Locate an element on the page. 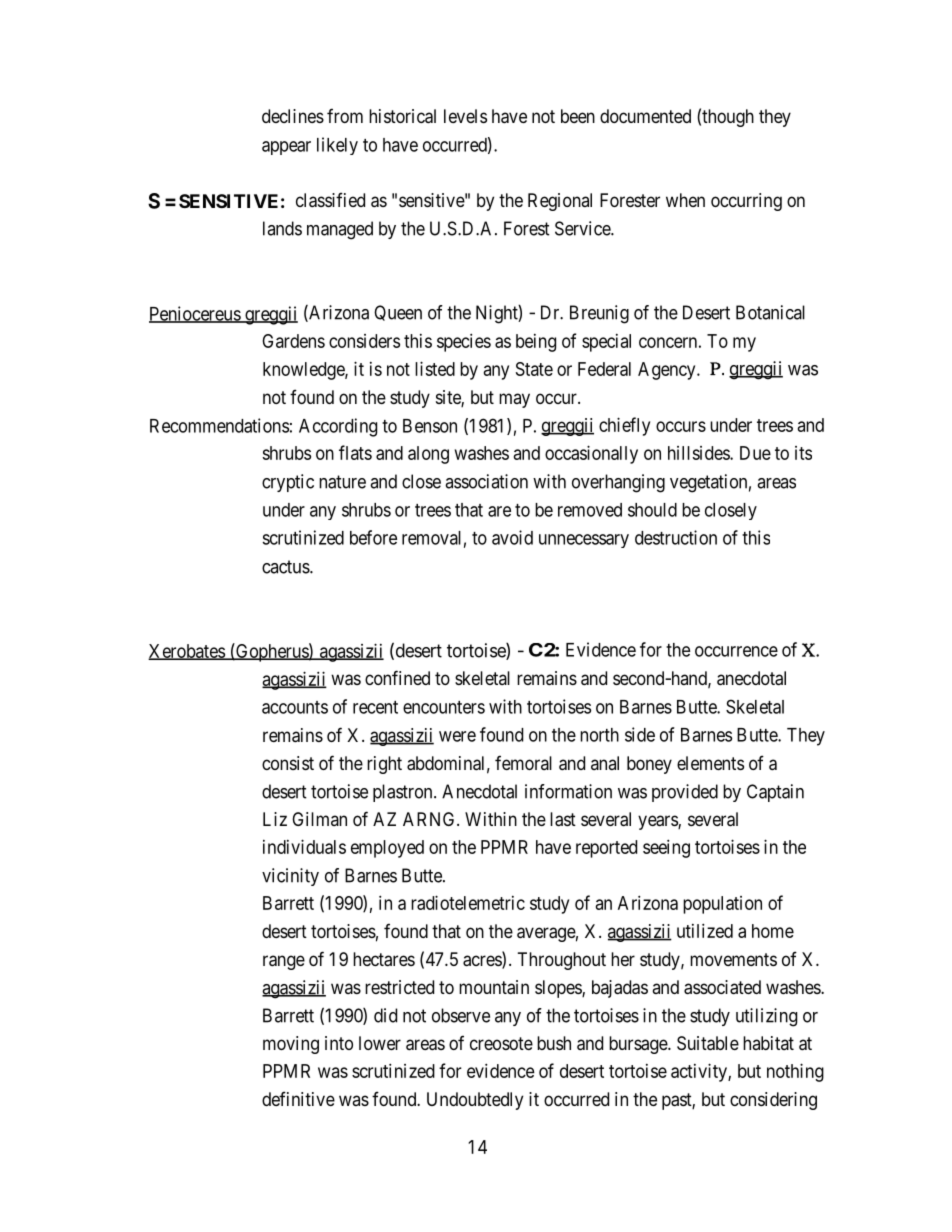 Image resolution: width=952 pixels, height=1232 pixels. appear is located at coordinates (286, 148).
